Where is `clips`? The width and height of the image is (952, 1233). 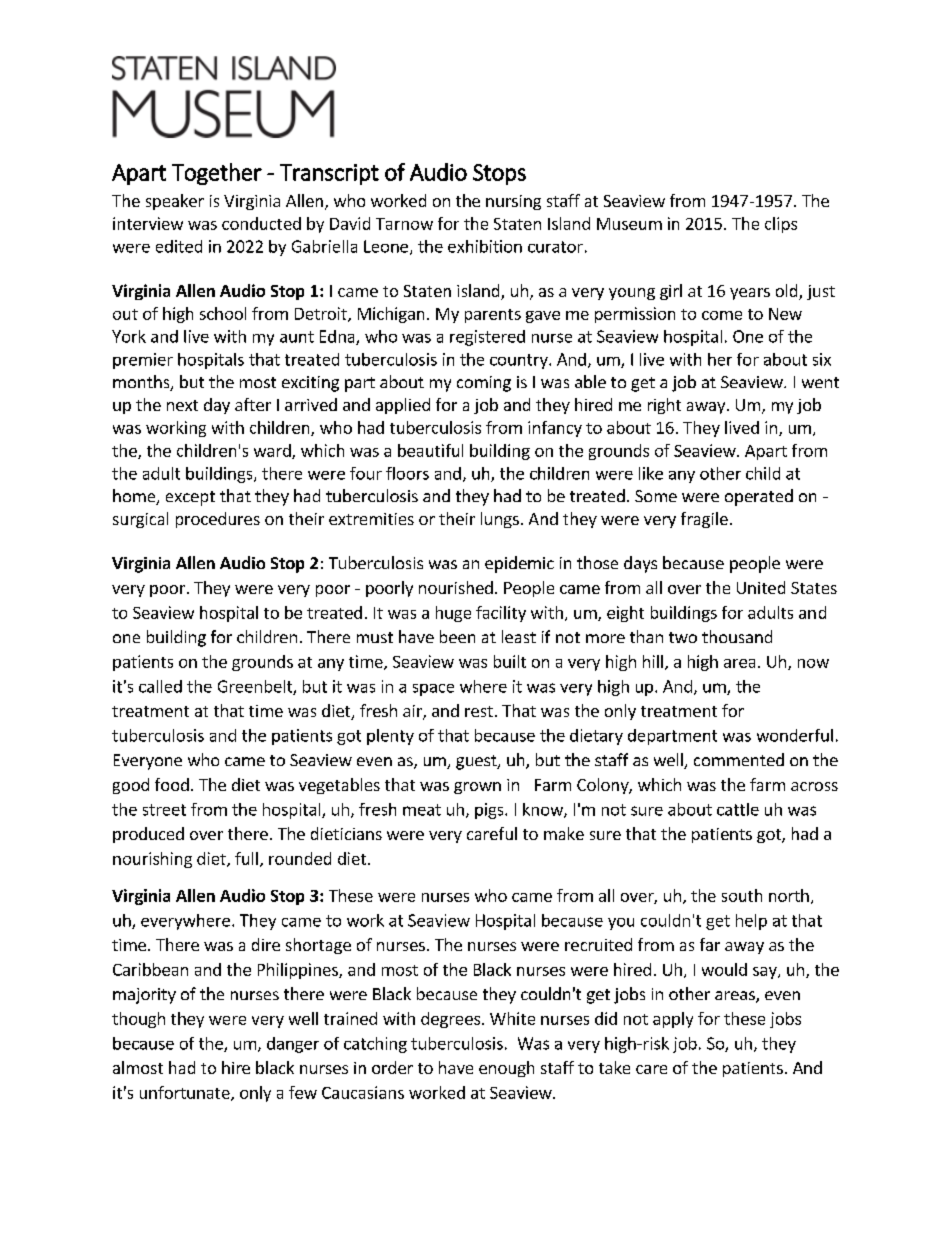 clips is located at coordinates (781, 225).
